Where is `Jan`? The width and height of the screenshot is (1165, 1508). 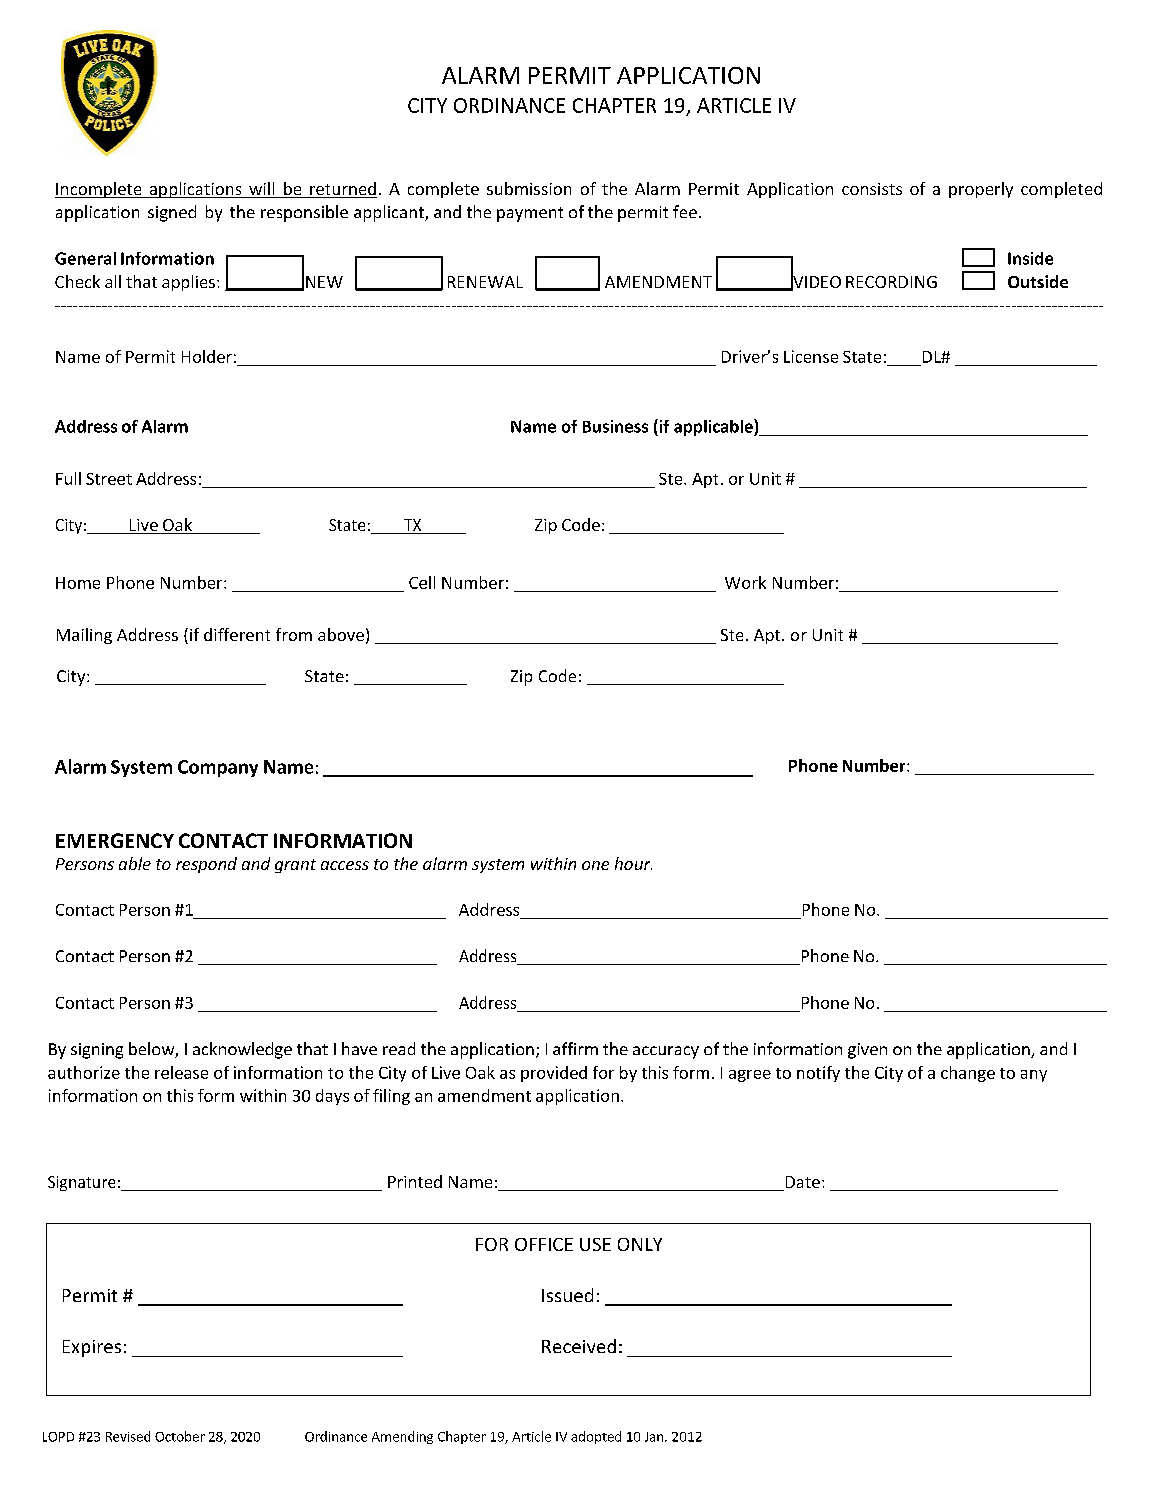
Jan is located at coordinates (655, 1437).
